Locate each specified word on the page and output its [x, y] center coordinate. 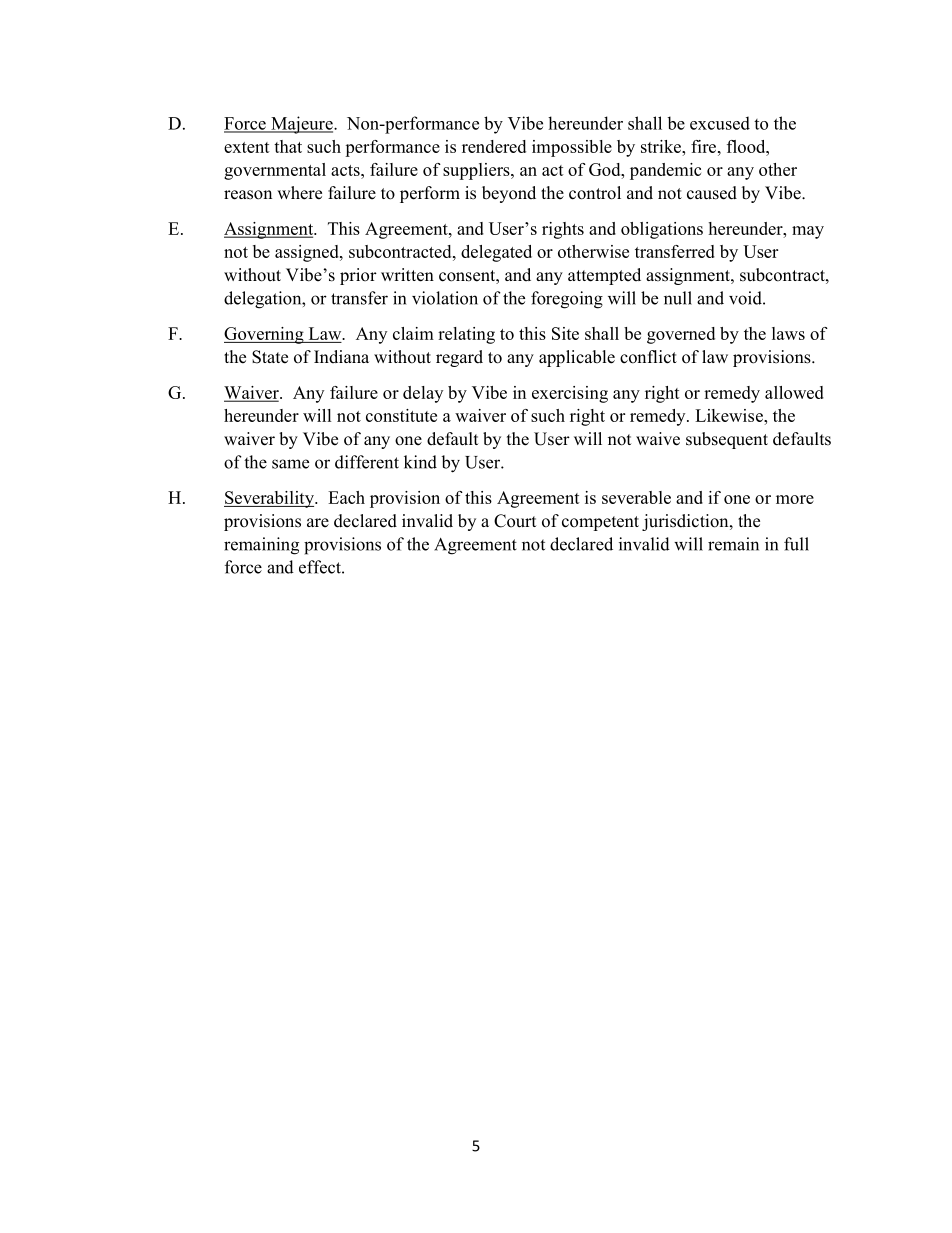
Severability [270, 499]
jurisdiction [686, 522]
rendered [494, 146]
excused [720, 123]
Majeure [302, 125]
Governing [265, 335]
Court [515, 521]
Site [565, 333]
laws [788, 333]
